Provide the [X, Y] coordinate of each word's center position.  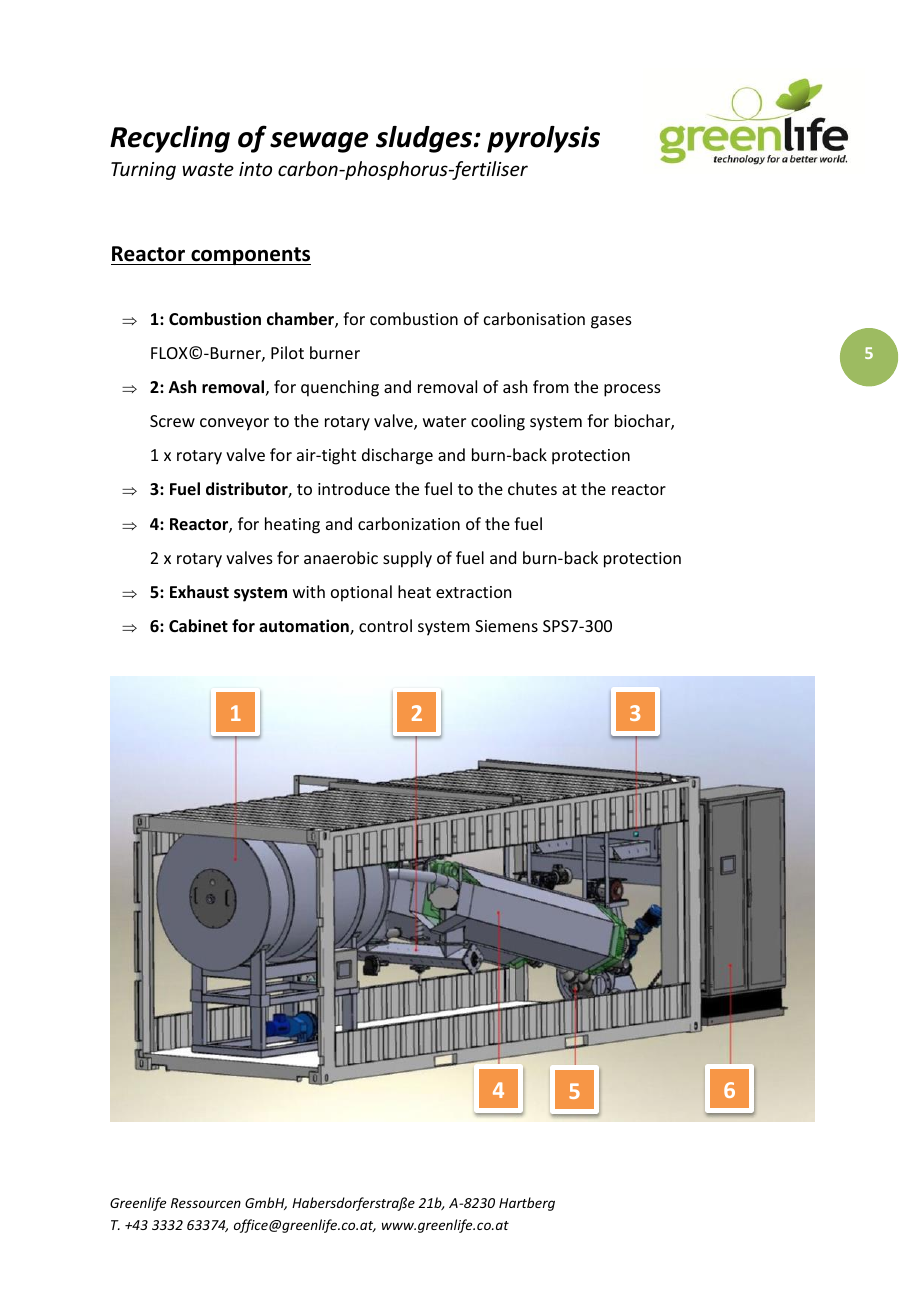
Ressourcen [206, 1203]
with [309, 591]
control [385, 625]
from [551, 386]
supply [407, 559]
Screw [172, 421]
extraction [473, 592]
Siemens [506, 626]
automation [305, 627]
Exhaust [199, 592]
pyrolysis [543, 139]
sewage [319, 142]
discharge [397, 456]
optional [361, 593]
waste [208, 169]
